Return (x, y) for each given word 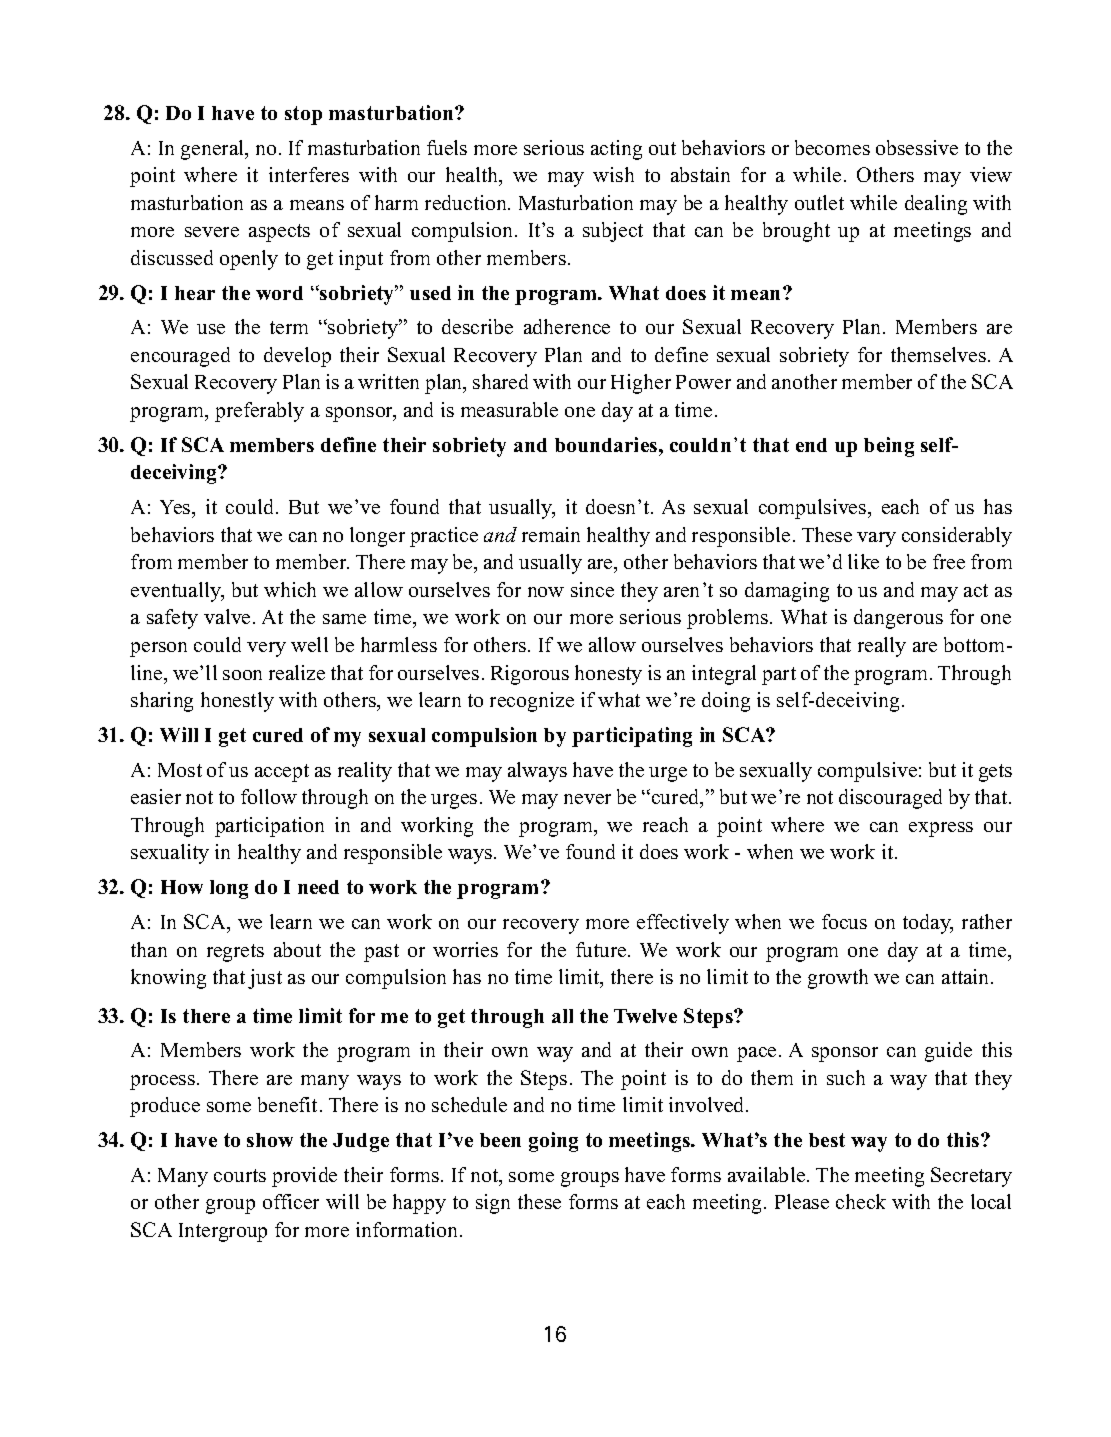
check (861, 1201)
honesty (608, 675)
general (214, 150)
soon (242, 675)
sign (493, 1204)
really (882, 647)
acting (616, 150)
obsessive (917, 147)
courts (240, 1175)
